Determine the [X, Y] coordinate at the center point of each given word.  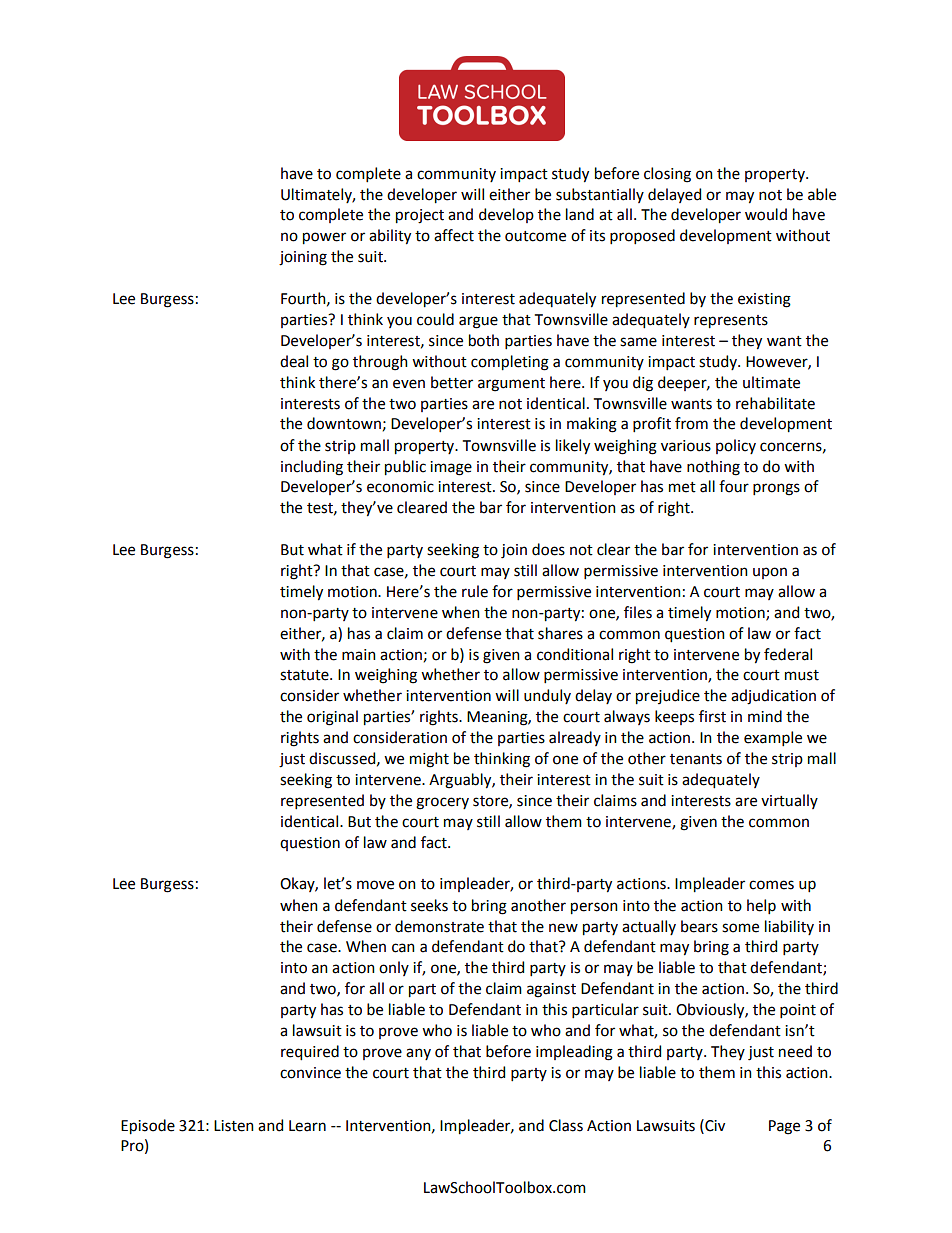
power [324, 238]
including [312, 468]
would [766, 214]
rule [475, 591]
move [375, 885]
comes [771, 885]
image [451, 468]
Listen [234, 1126]
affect [454, 235]
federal [788, 654]
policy [736, 446]
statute [305, 675]
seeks [429, 905]
